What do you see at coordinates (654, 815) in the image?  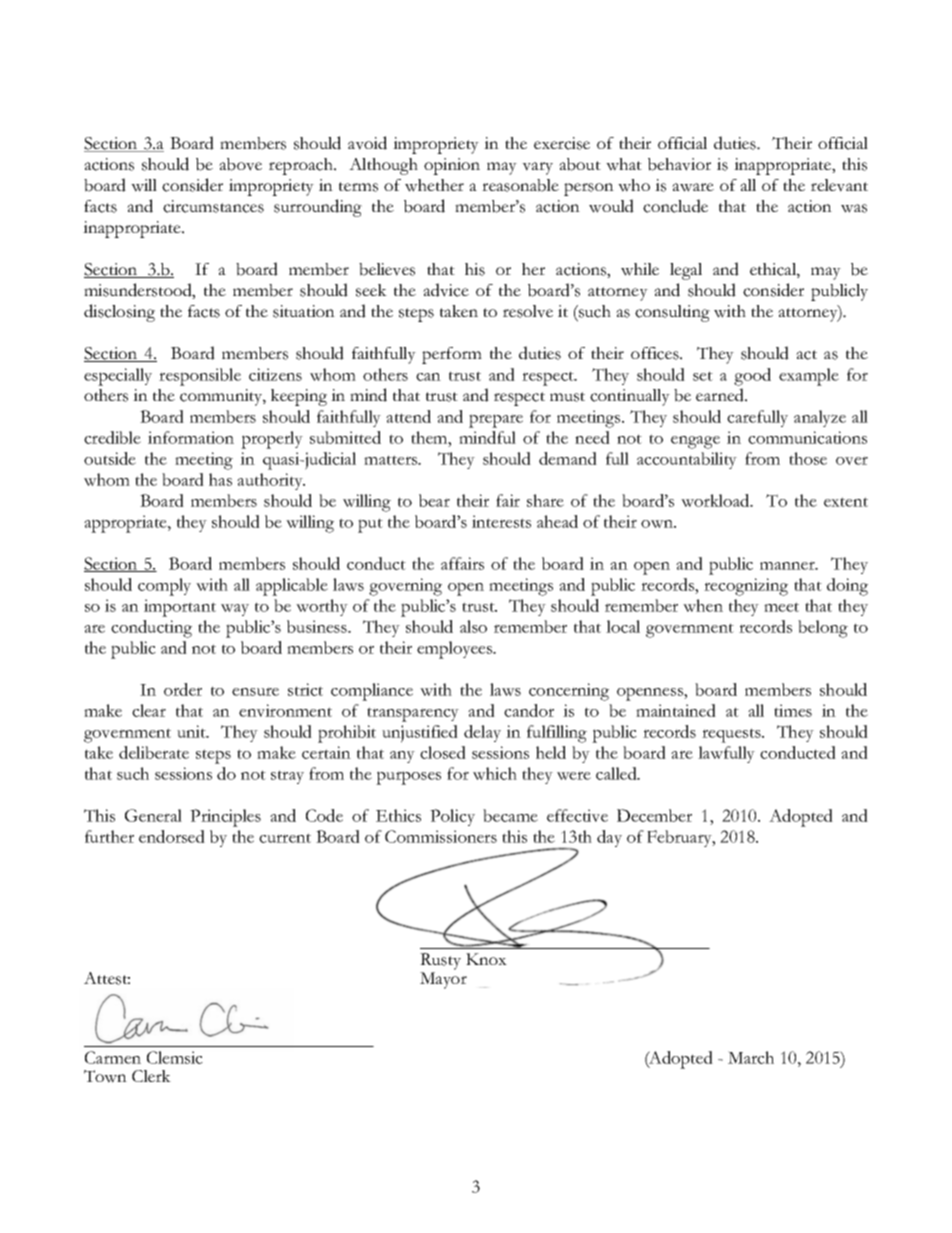 I see `December` at bounding box center [654, 815].
